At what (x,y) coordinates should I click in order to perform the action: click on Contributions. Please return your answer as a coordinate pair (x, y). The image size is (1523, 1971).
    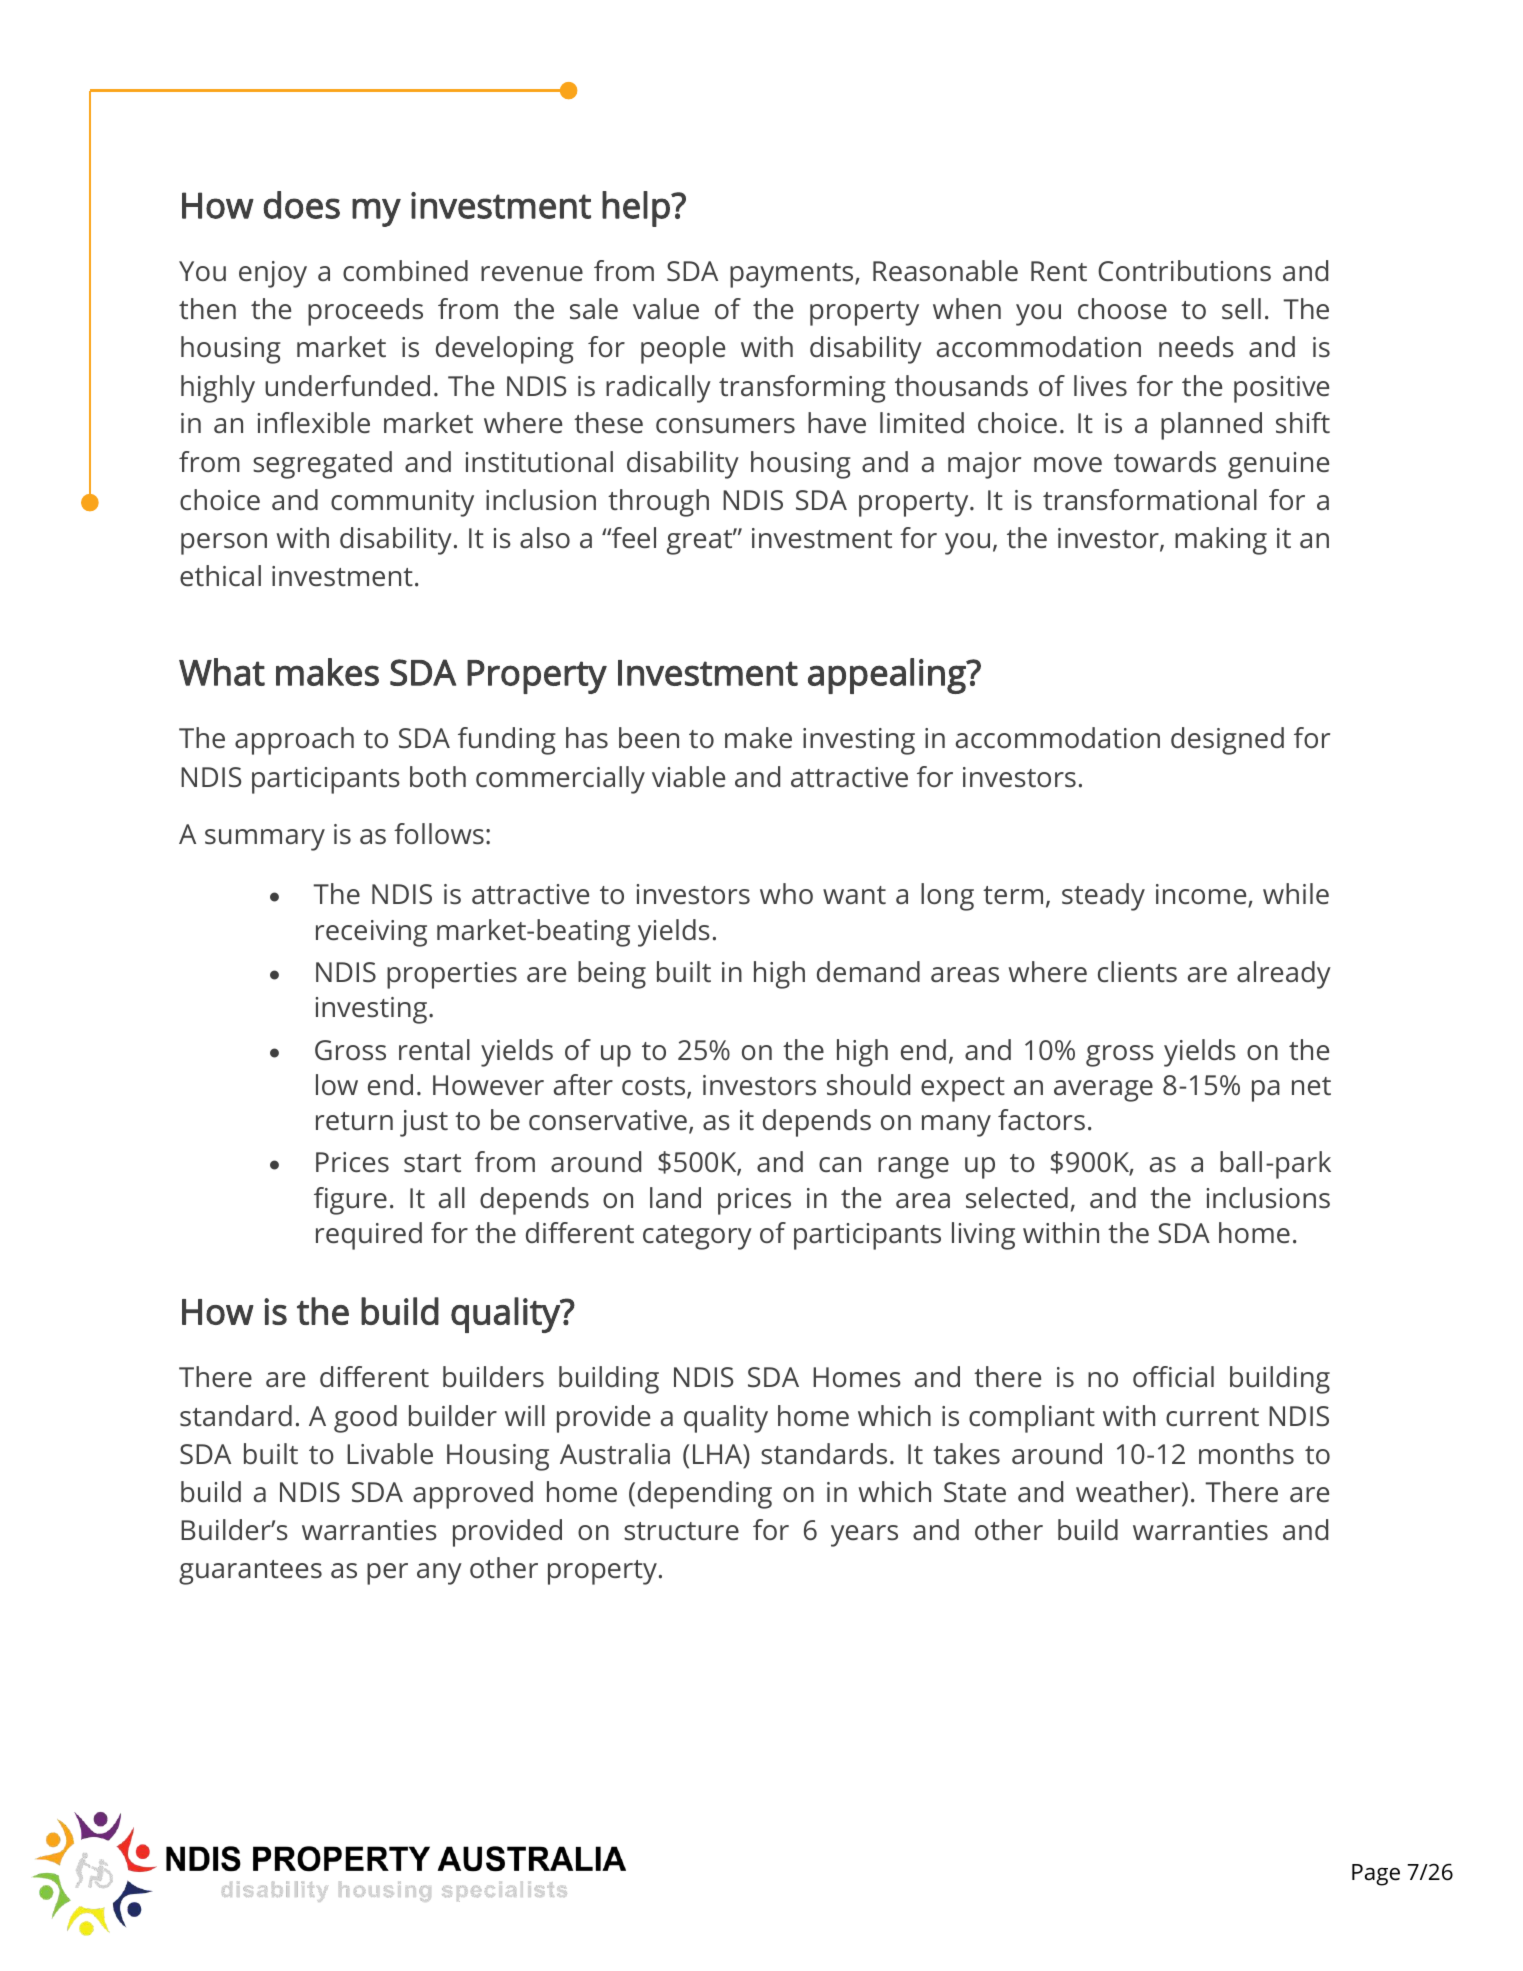
    Looking at the image, I should click on (1184, 270).
